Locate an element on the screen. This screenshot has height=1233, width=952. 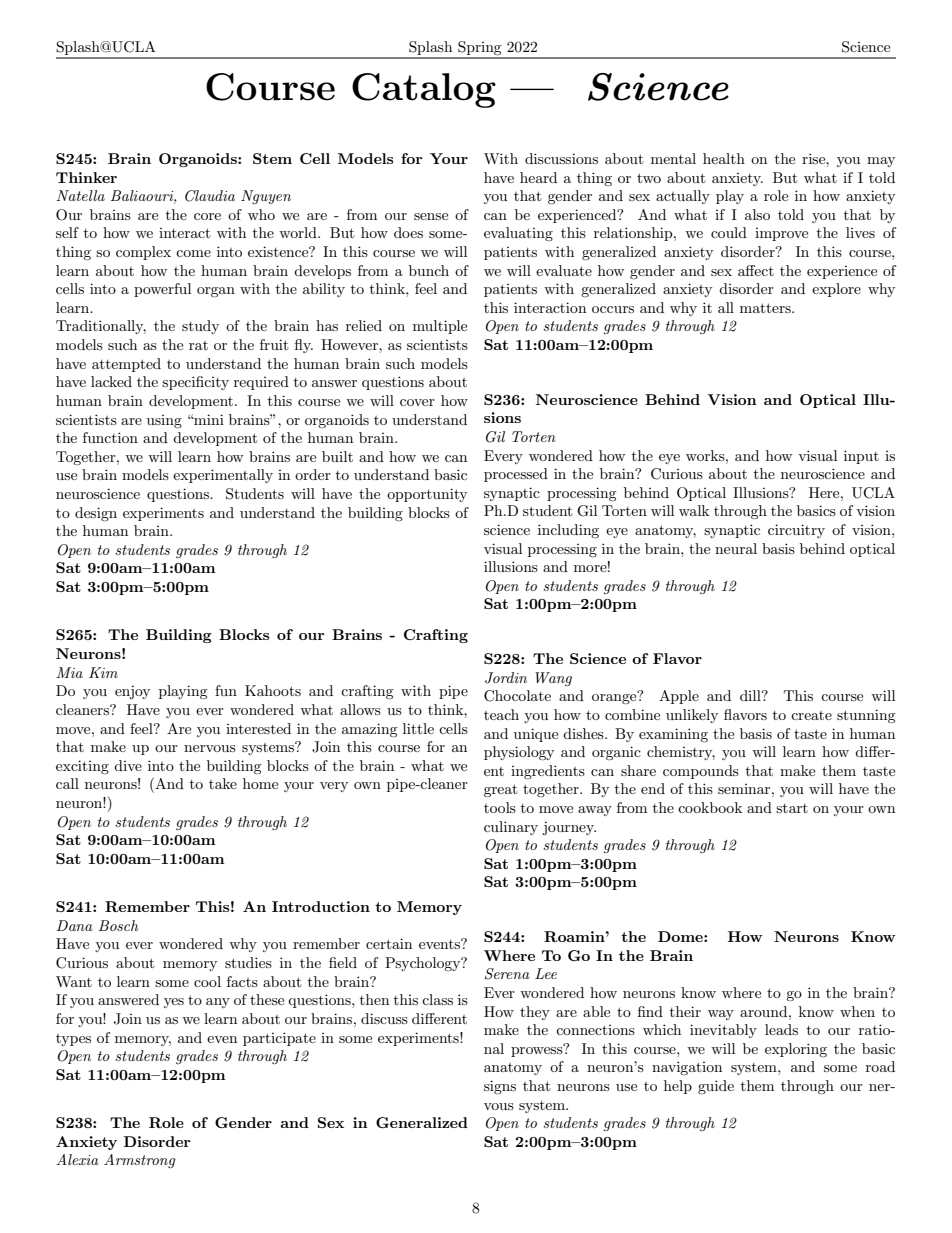
Wang is located at coordinates (553, 679).
